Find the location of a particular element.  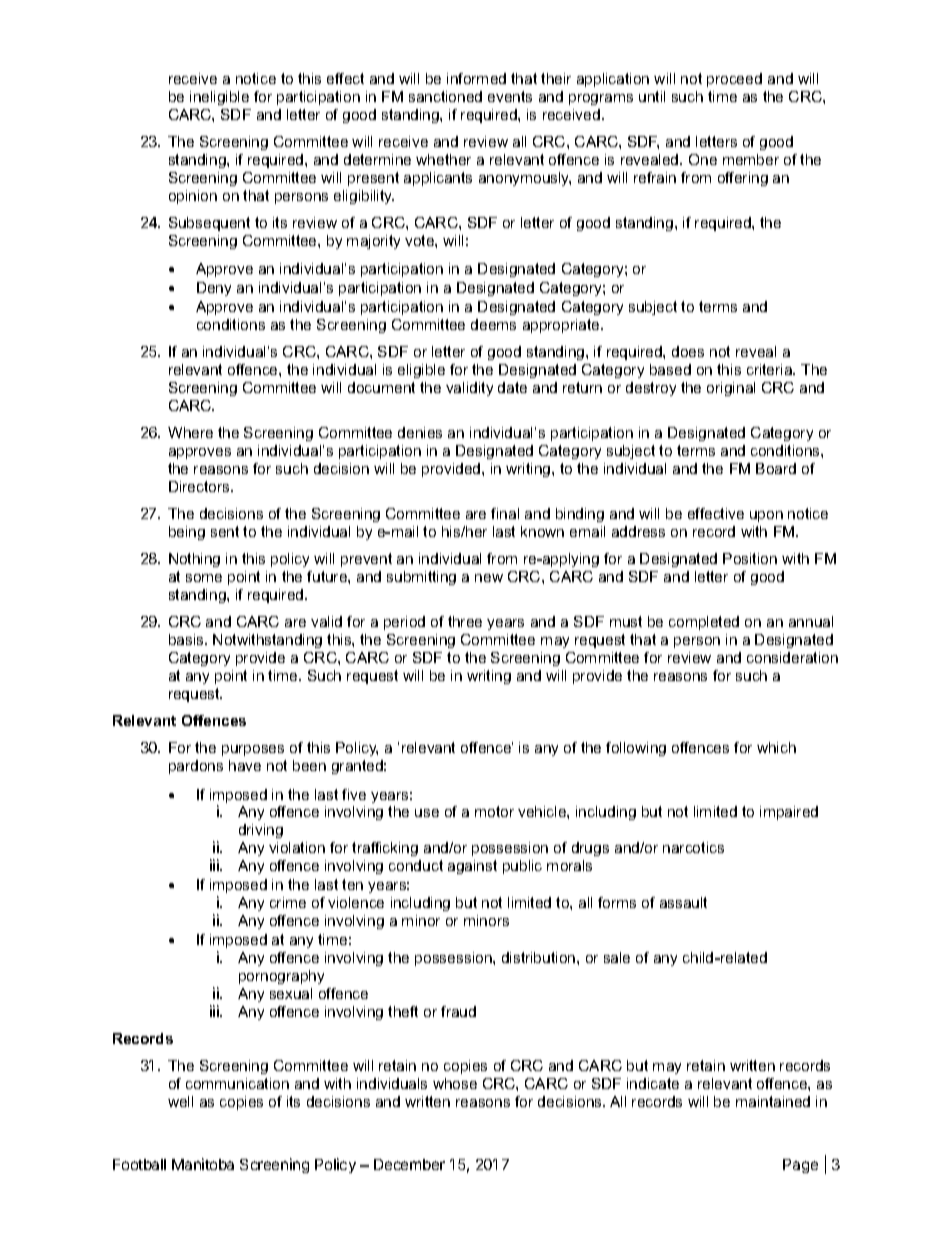

driving is located at coordinates (261, 831).
